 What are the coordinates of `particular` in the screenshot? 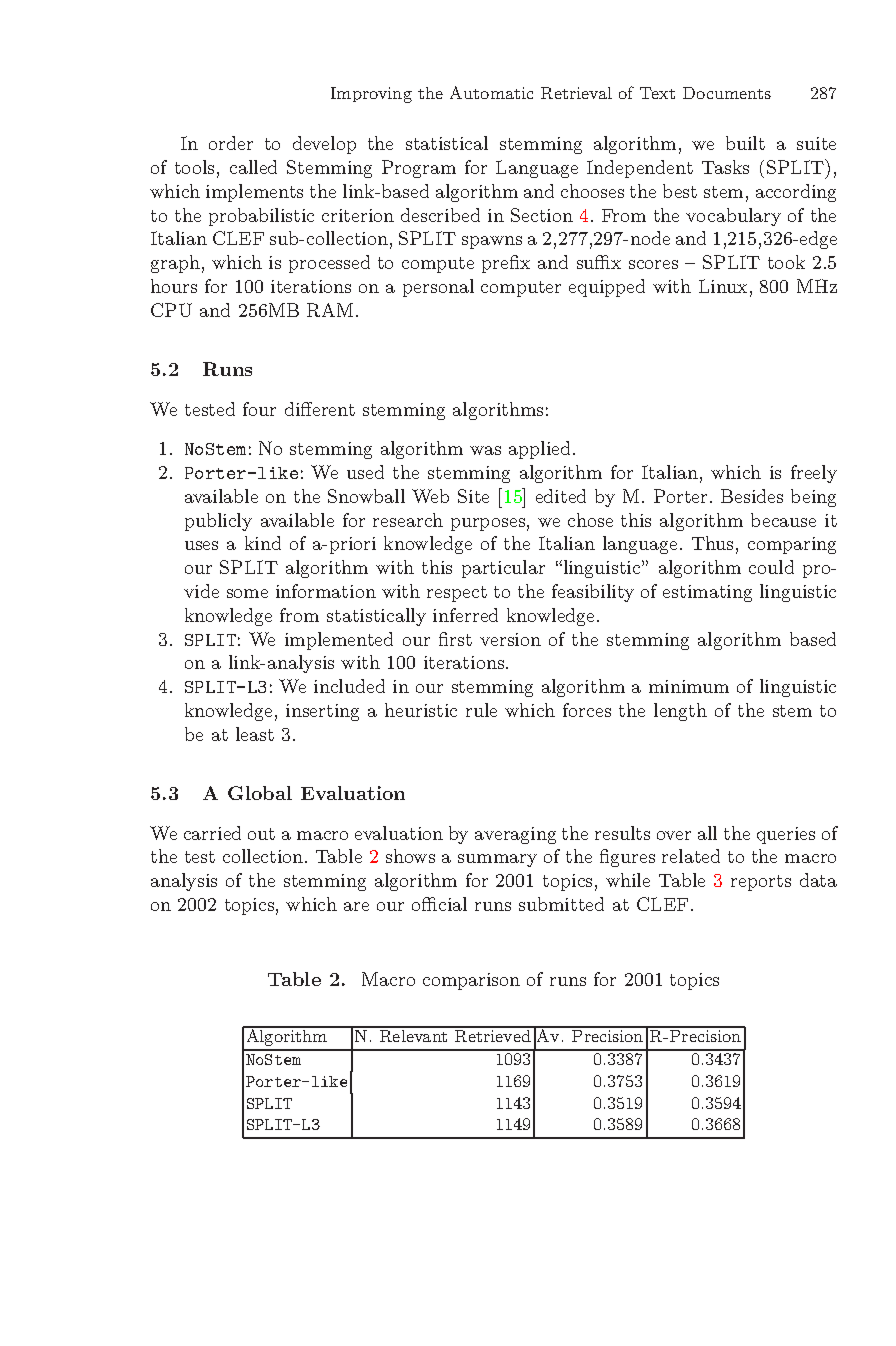 It's located at (503, 569).
